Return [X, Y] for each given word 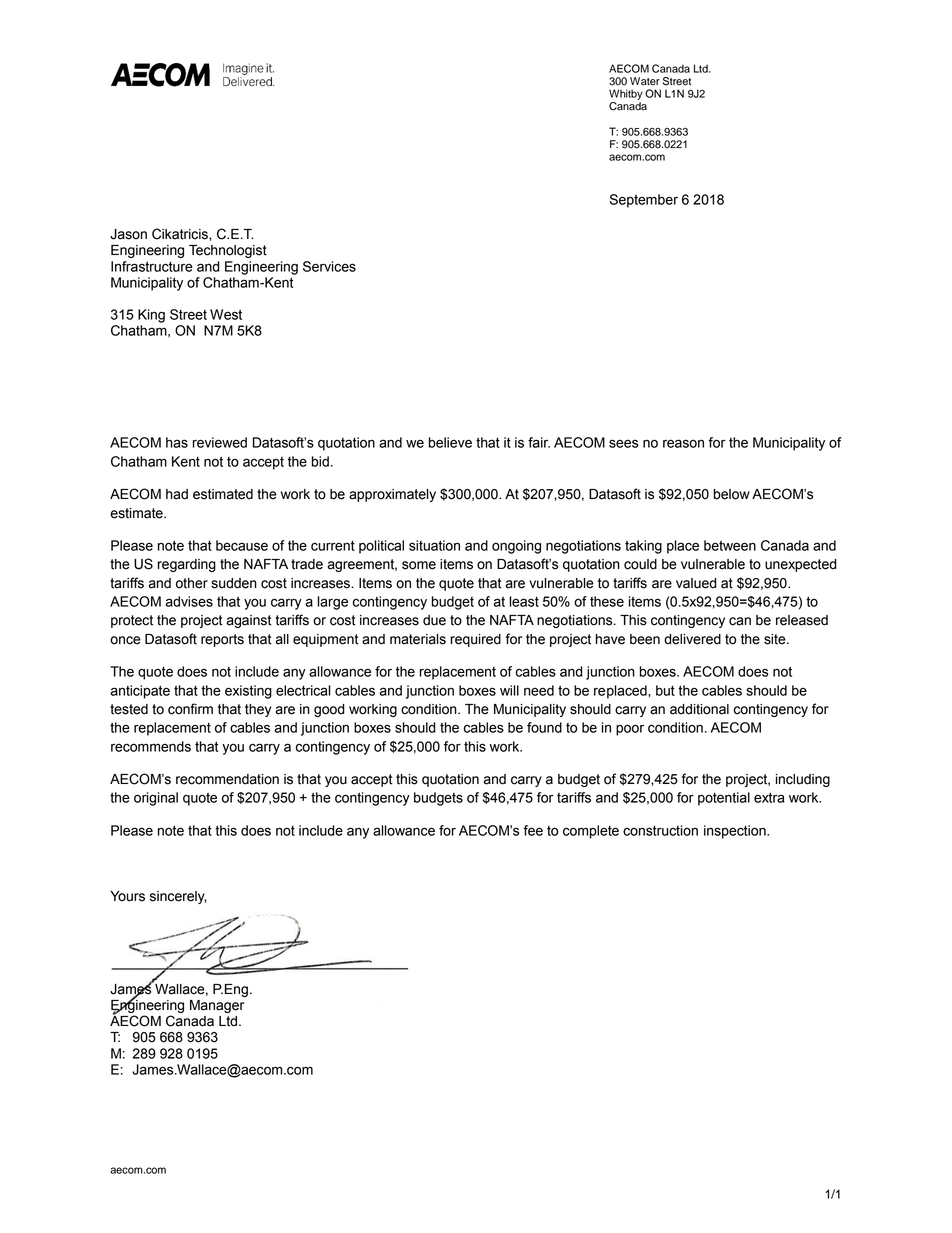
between [730, 545]
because [242, 545]
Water [645, 81]
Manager [217, 1006]
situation [434, 545]
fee [533, 830]
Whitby [626, 94]
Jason [128, 234]
